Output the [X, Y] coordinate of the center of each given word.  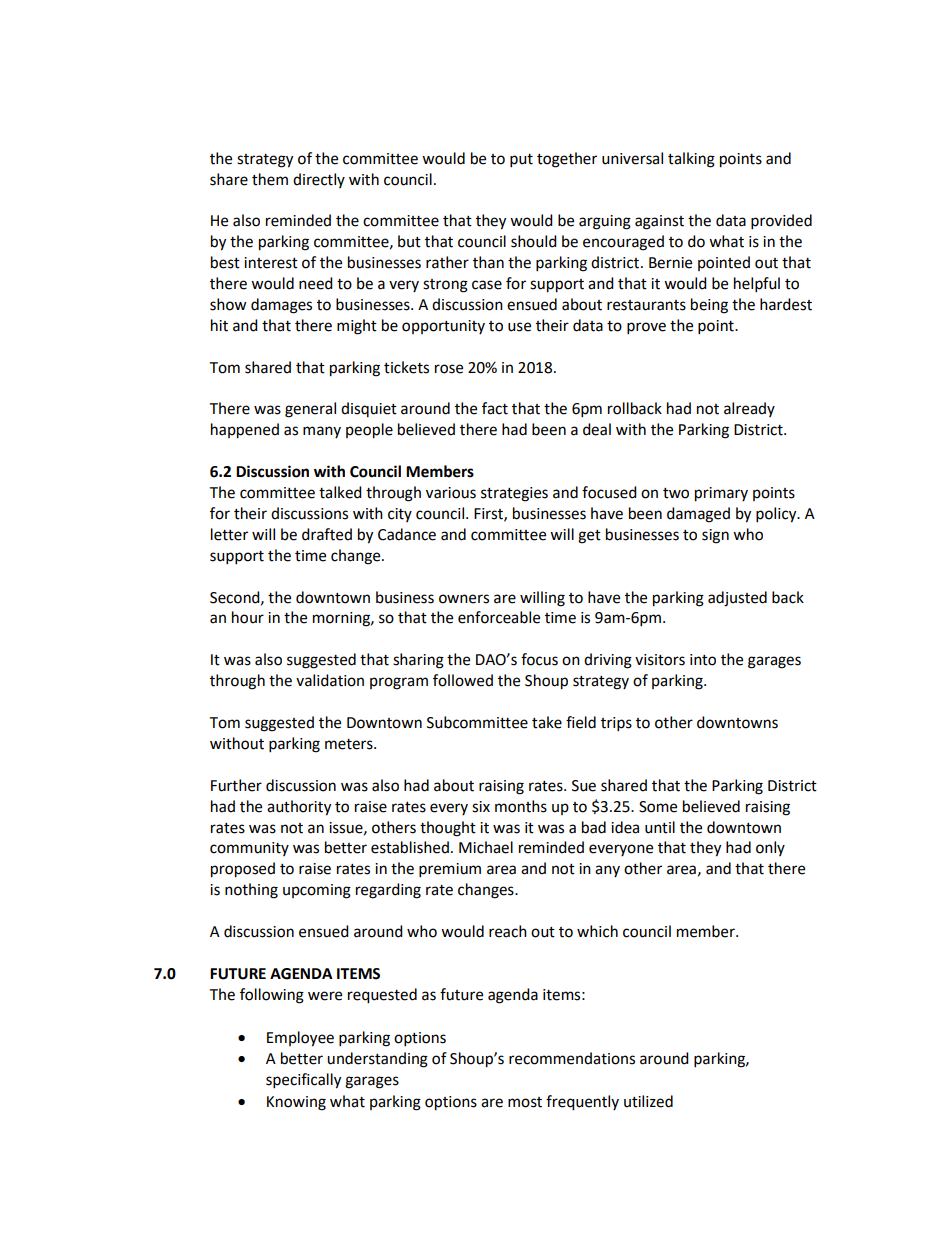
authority [299, 808]
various [451, 493]
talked [340, 492]
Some [658, 807]
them [270, 179]
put [521, 161]
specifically [303, 1081]
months [521, 806]
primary [721, 494]
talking [691, 160]
